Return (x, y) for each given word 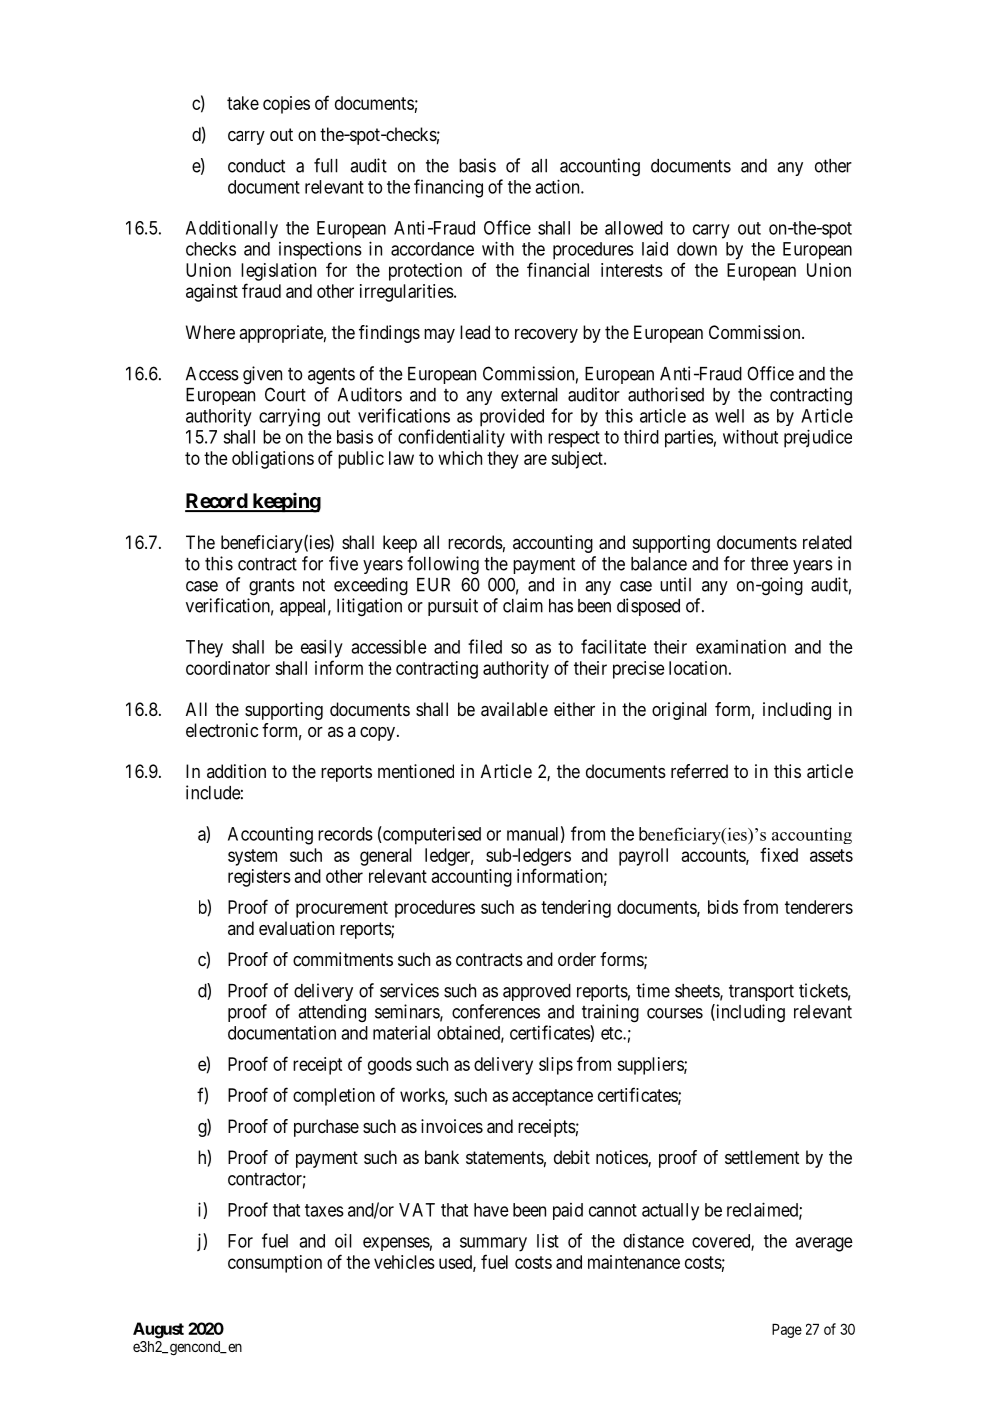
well (729, 416)
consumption (275, 1264)
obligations (273, 460)
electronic (222, 730)
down (697, 249)
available (514, 709)
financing (448, 188)
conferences (496, 1011)
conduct (256, 166)
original (679, 711)
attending (332, 1013)
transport (761, 993)
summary (493, 1244)
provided (512, 417)
